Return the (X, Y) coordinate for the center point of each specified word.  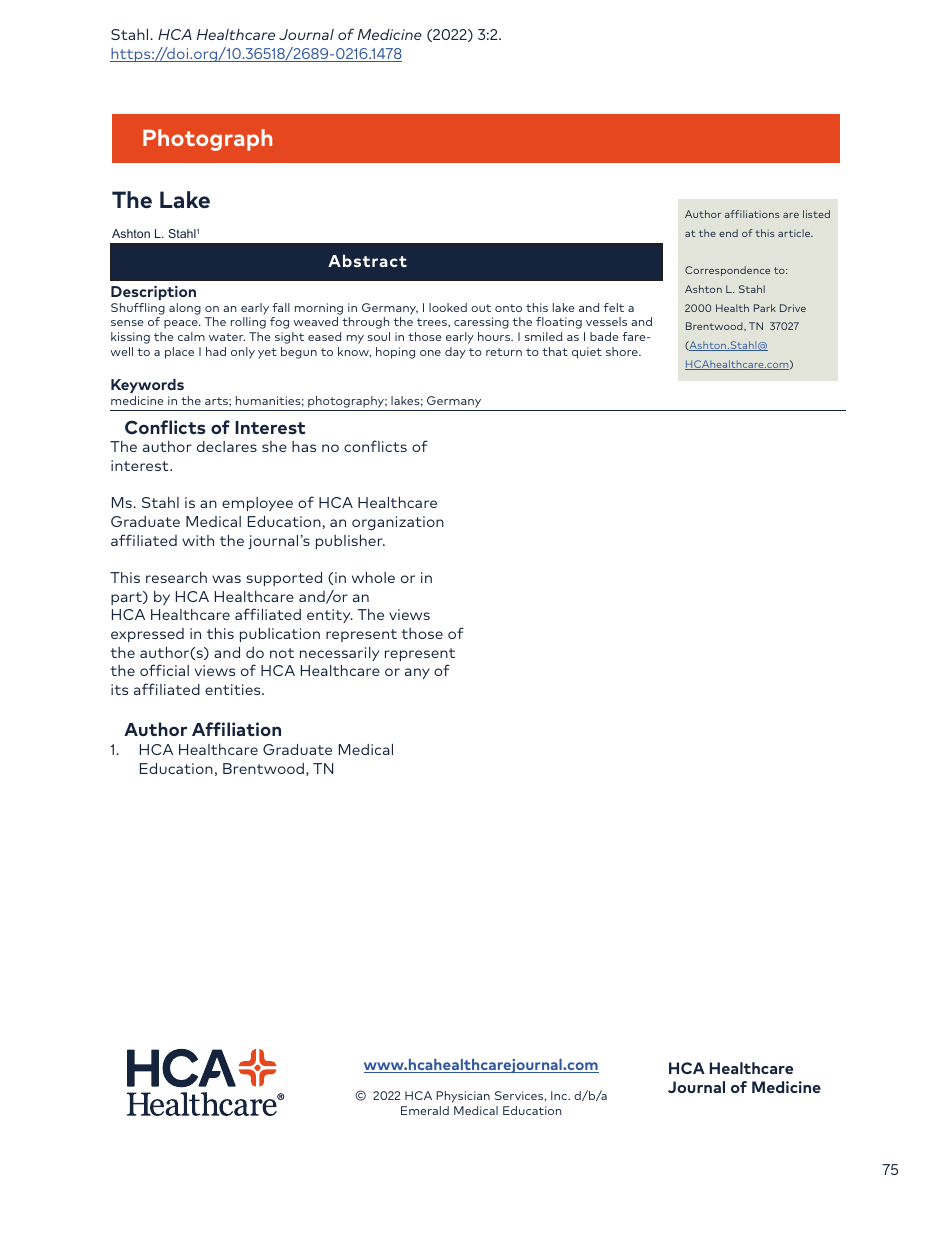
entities (234, 689)
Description (153, 293)
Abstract (367, 260)
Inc (560, 1095)
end (728, 233)
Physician (463, 1097)
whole (373, 577)
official (164, 670)
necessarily (339, 654)
